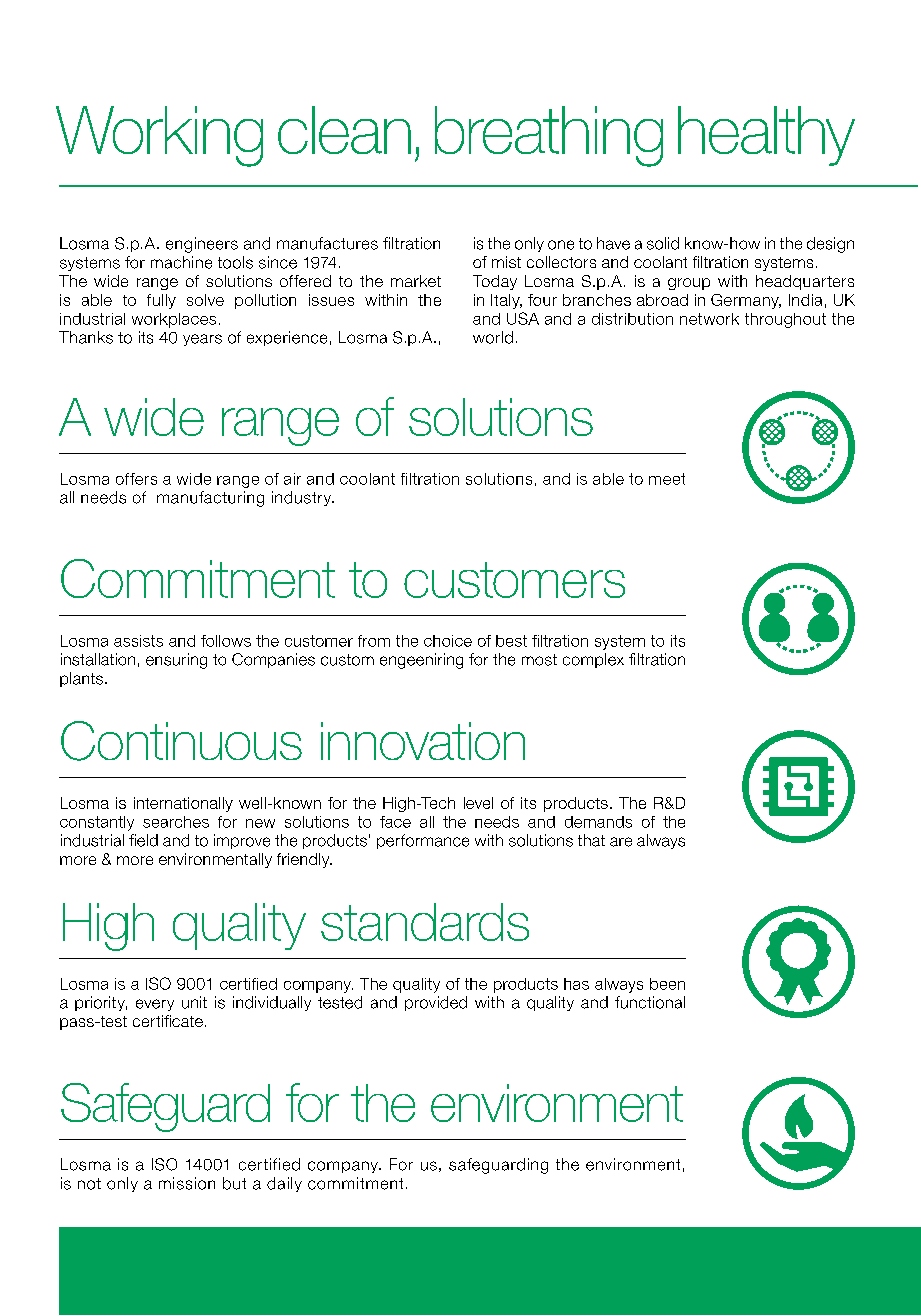 The width and height of the screenshot is (921, 1316). I want to click on Working, so click(159, 136).
